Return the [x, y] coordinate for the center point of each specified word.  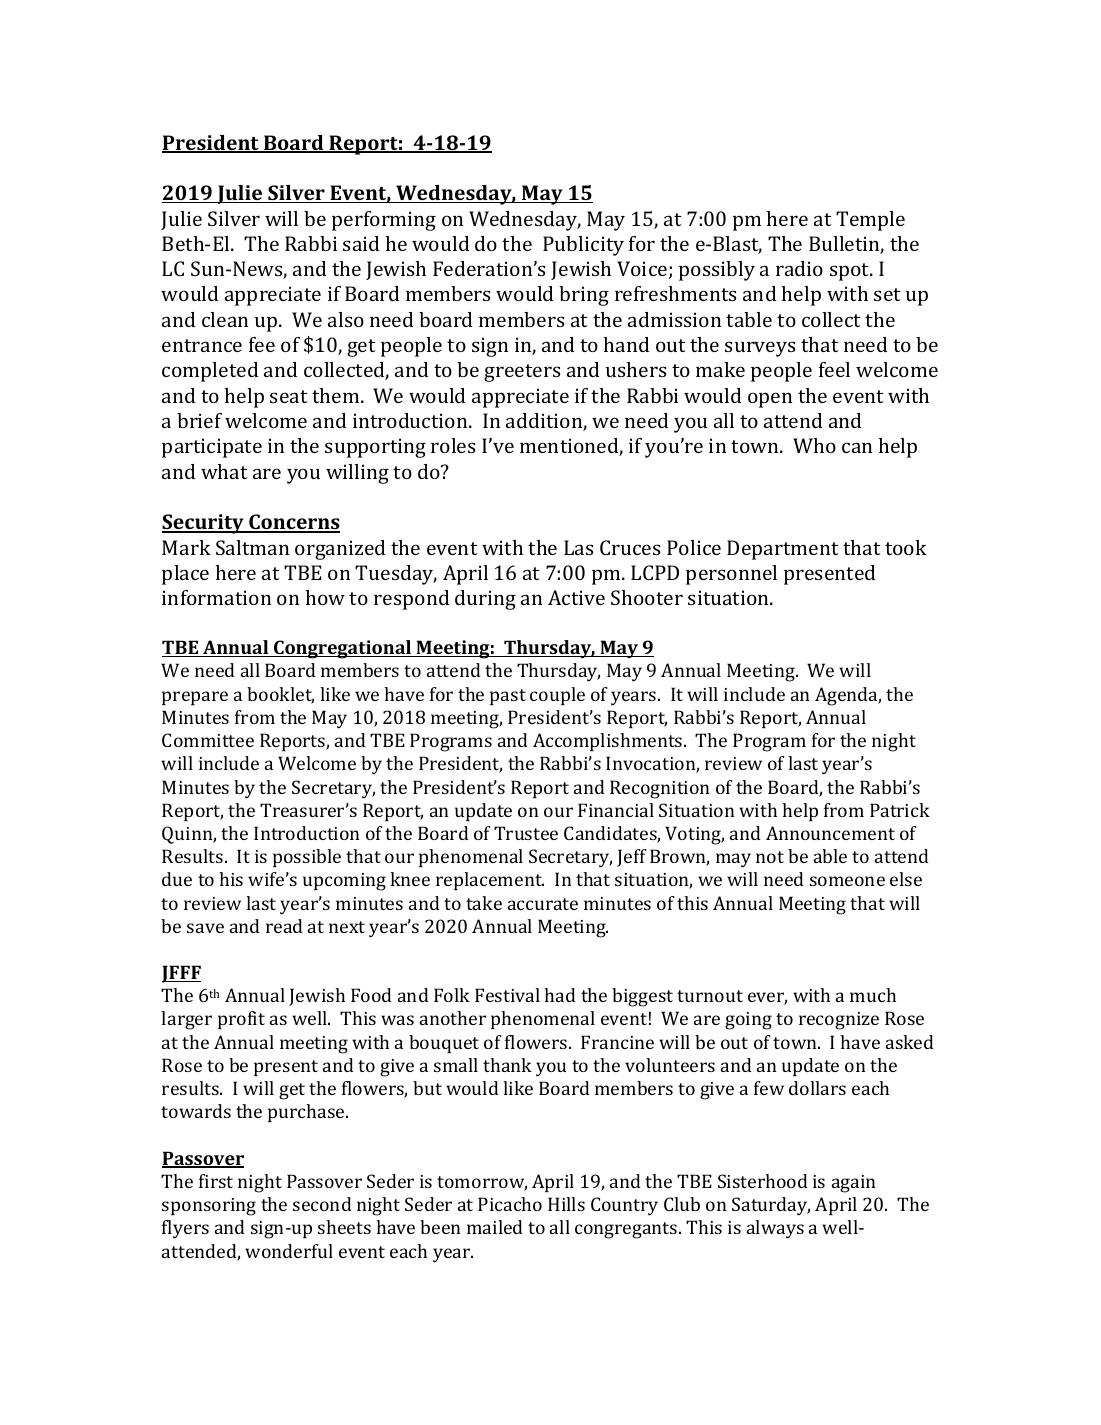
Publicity [583, 246]
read [284, 926]
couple [557, 696]
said [361, 243]
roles [453, 445]
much [873, 995]
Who [814, 445]
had [559, 995]
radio [799, 268]
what [224, 471]
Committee [208, 740]
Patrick [900, 810]
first [216, 1181]
